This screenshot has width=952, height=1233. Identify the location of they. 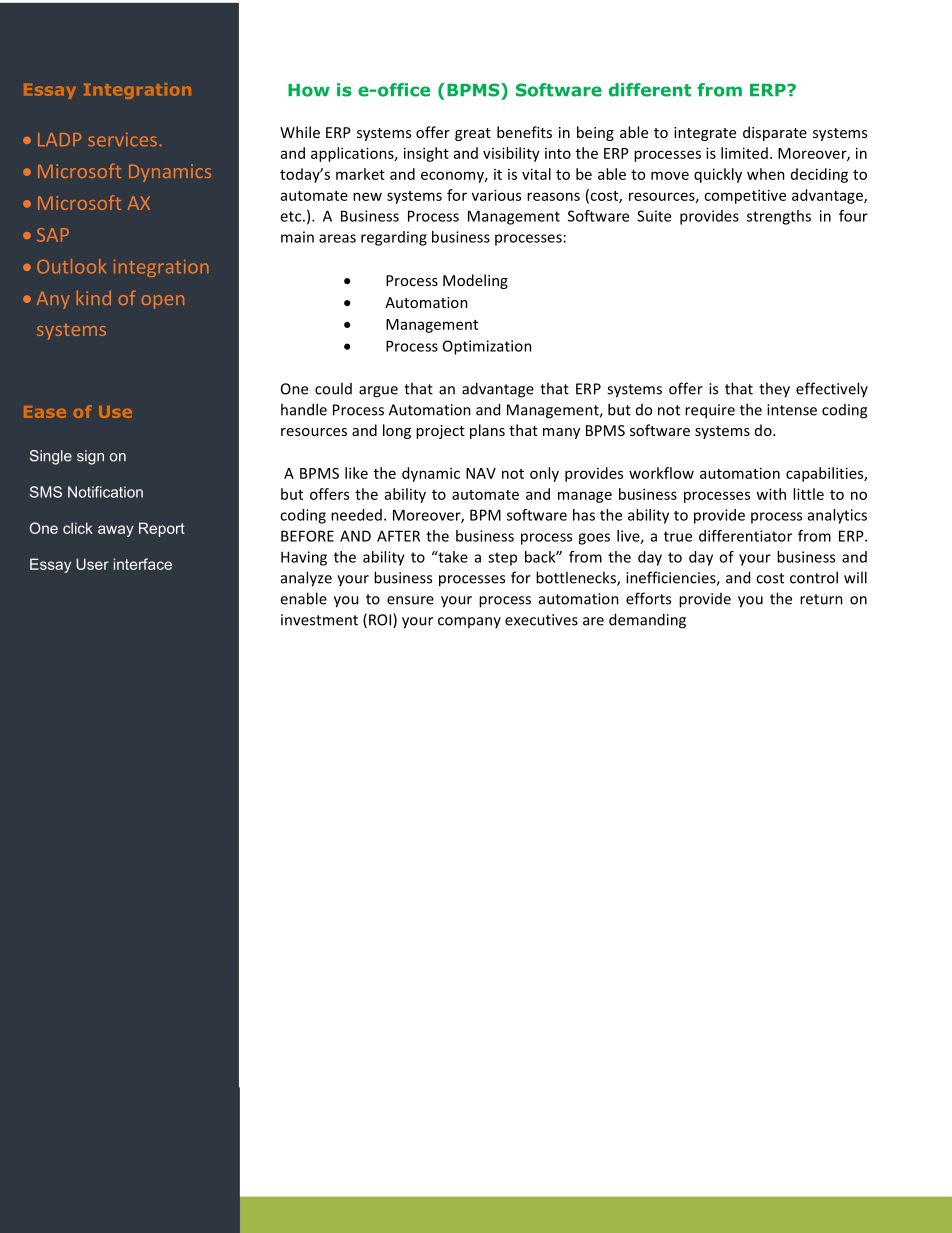
(774, 390).
